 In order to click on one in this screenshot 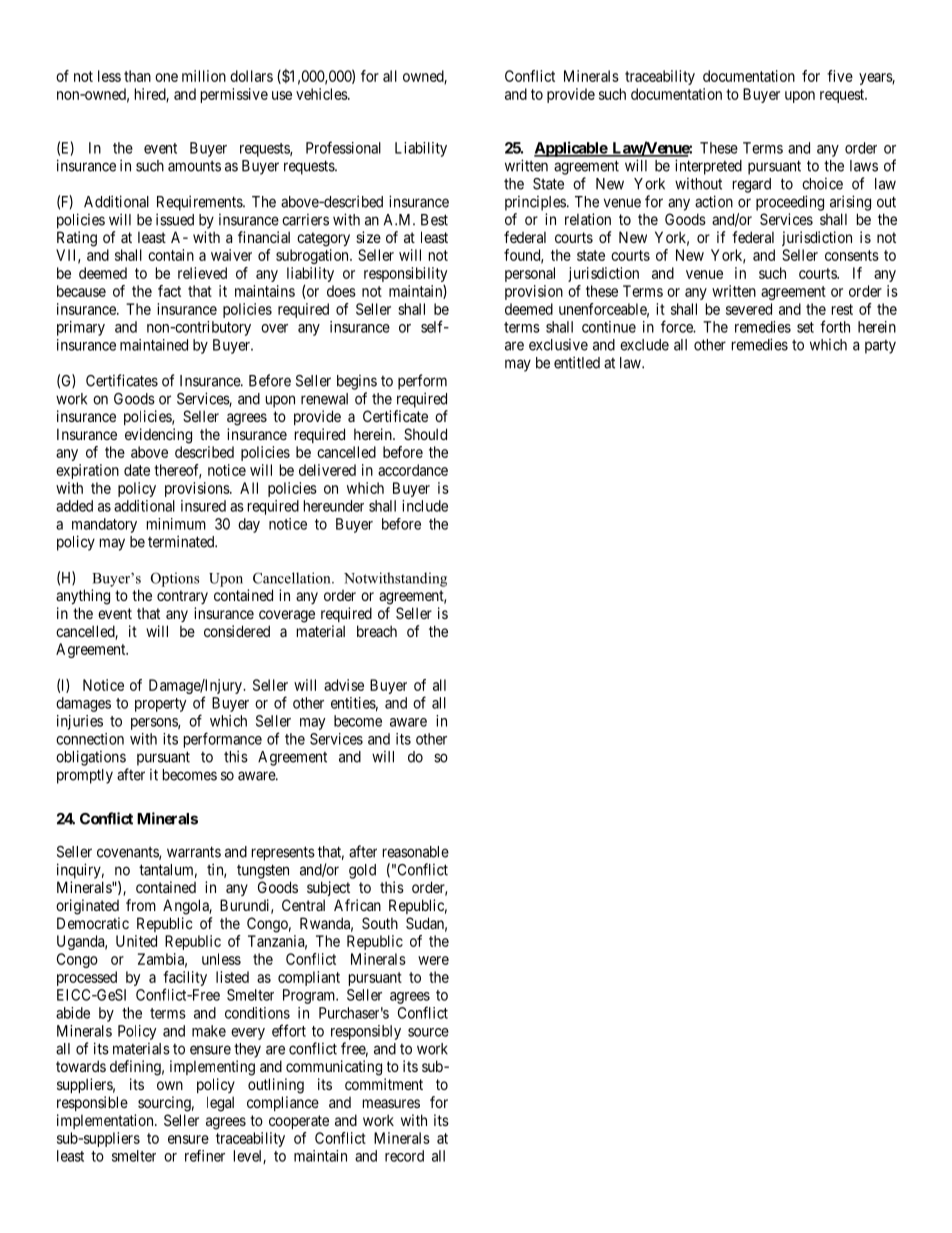, I will do `click(166, 77)`.
